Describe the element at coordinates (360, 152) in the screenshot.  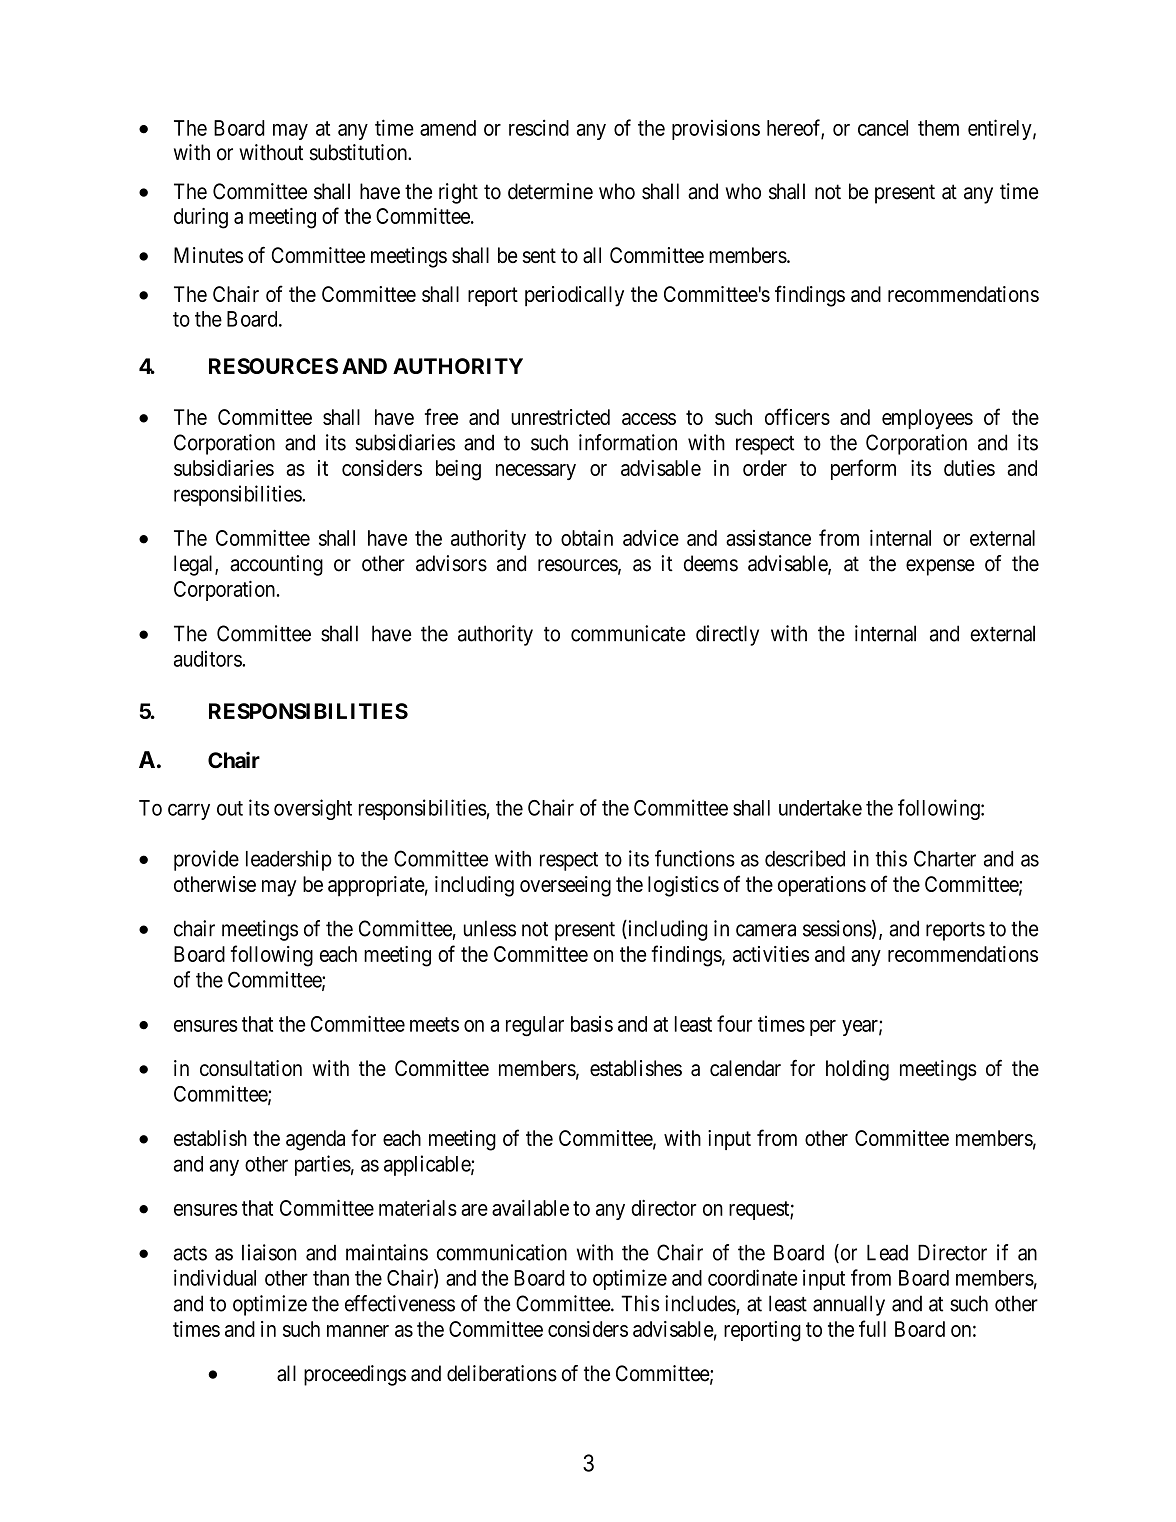
I see `substitution` at that location.
